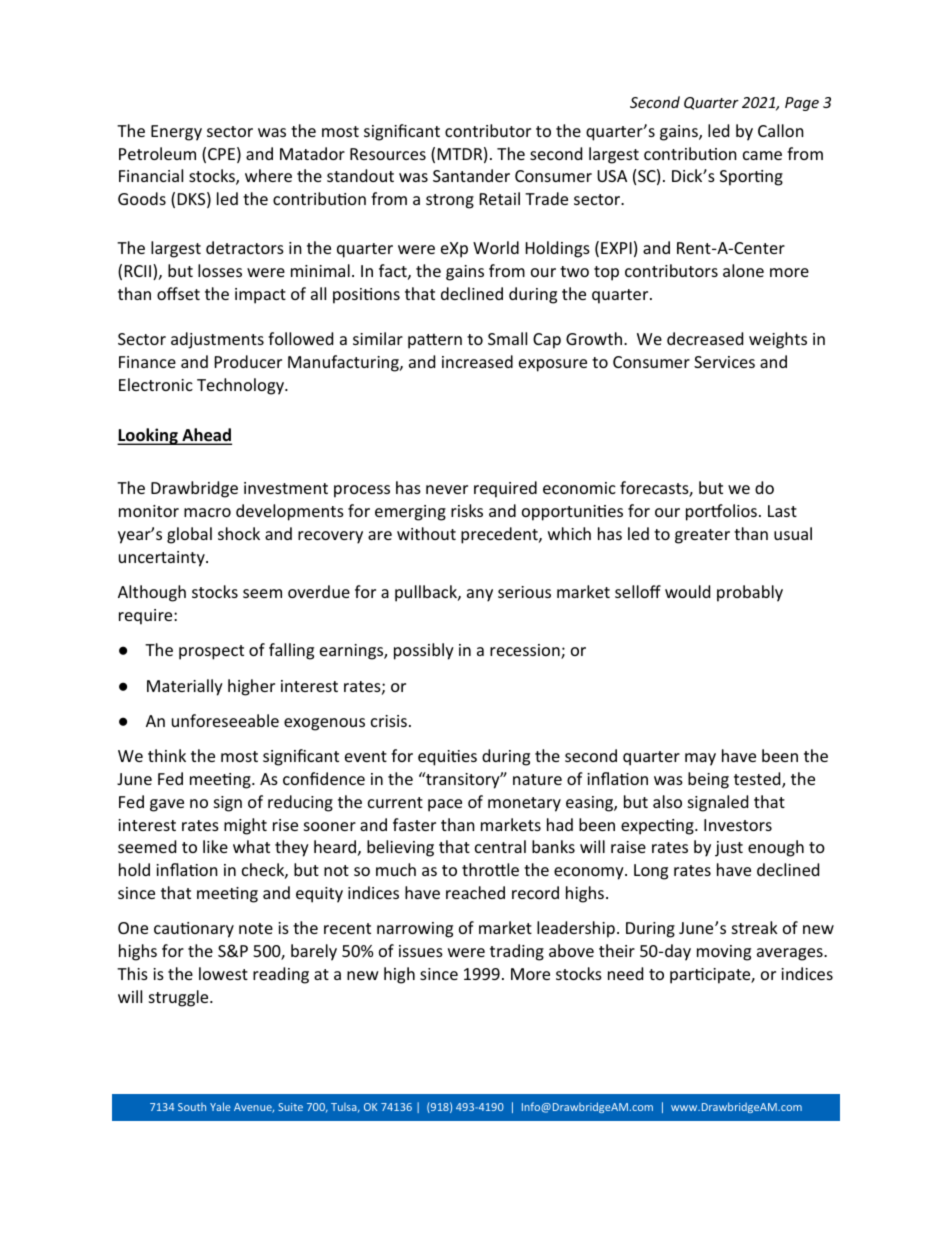 The width and height of the screenshot is (952, 1233). Describe the element at coordinates (738, 825) in the screenshot. I see `Investors` at that location.
